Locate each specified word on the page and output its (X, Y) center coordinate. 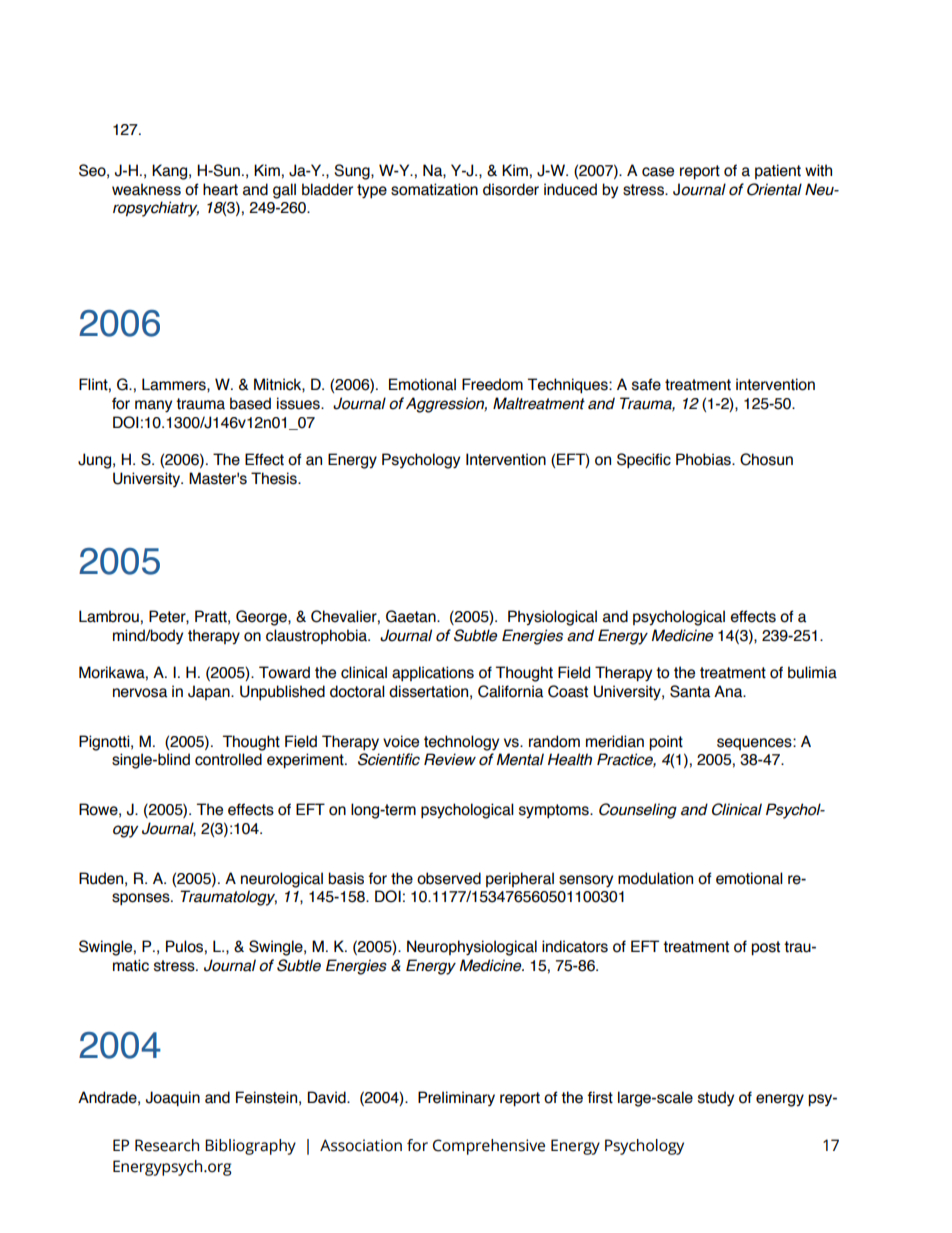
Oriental (774, 189)
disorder (511, 189)
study (716, 1098)
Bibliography (250, 1147)
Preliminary (456, 1098)
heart (220, 189)
